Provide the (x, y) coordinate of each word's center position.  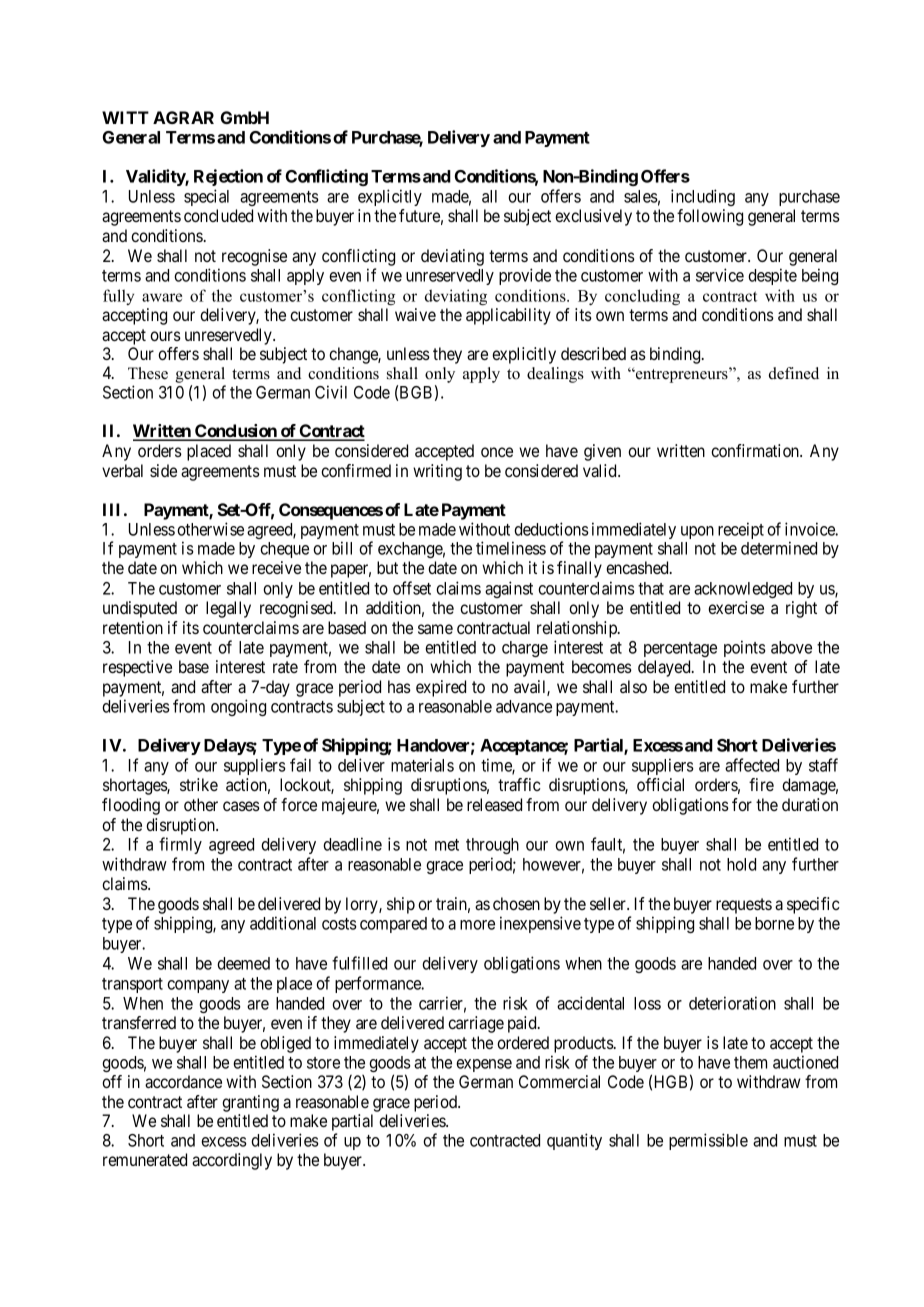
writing (437, 472)
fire (761, 784)
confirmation (756, 450)
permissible (708, 1141)
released (494, 804)
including (703, 197)
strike (199, 784)
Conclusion (236, 432)
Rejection (228, 177)
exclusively (593, 217)
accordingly (232, 1161)
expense (484, 1065)
